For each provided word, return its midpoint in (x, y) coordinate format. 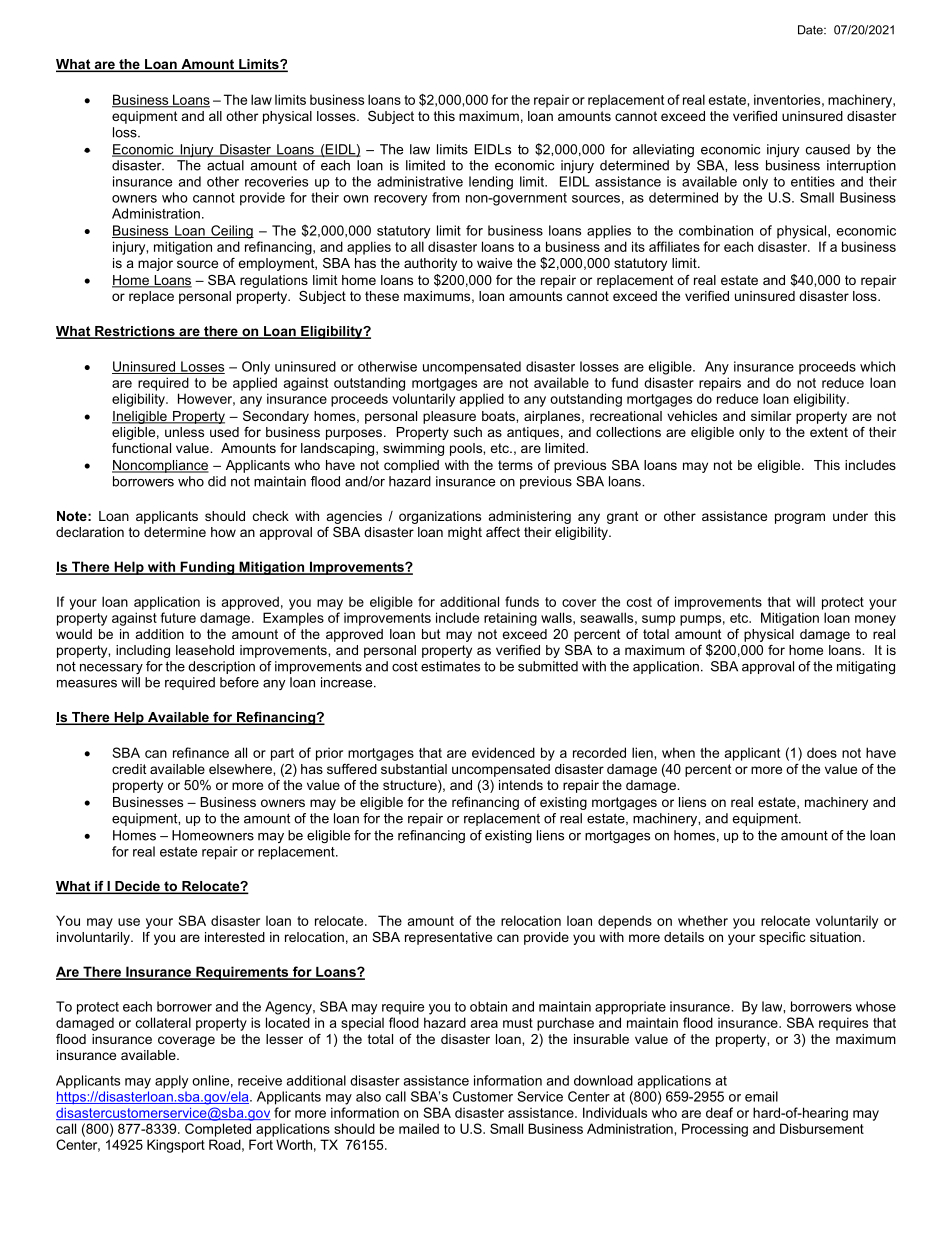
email (761, 1096)
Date (811, 30)
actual (225, 165)
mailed (419, 1128)
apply (171, 1082)
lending (491, 183)
